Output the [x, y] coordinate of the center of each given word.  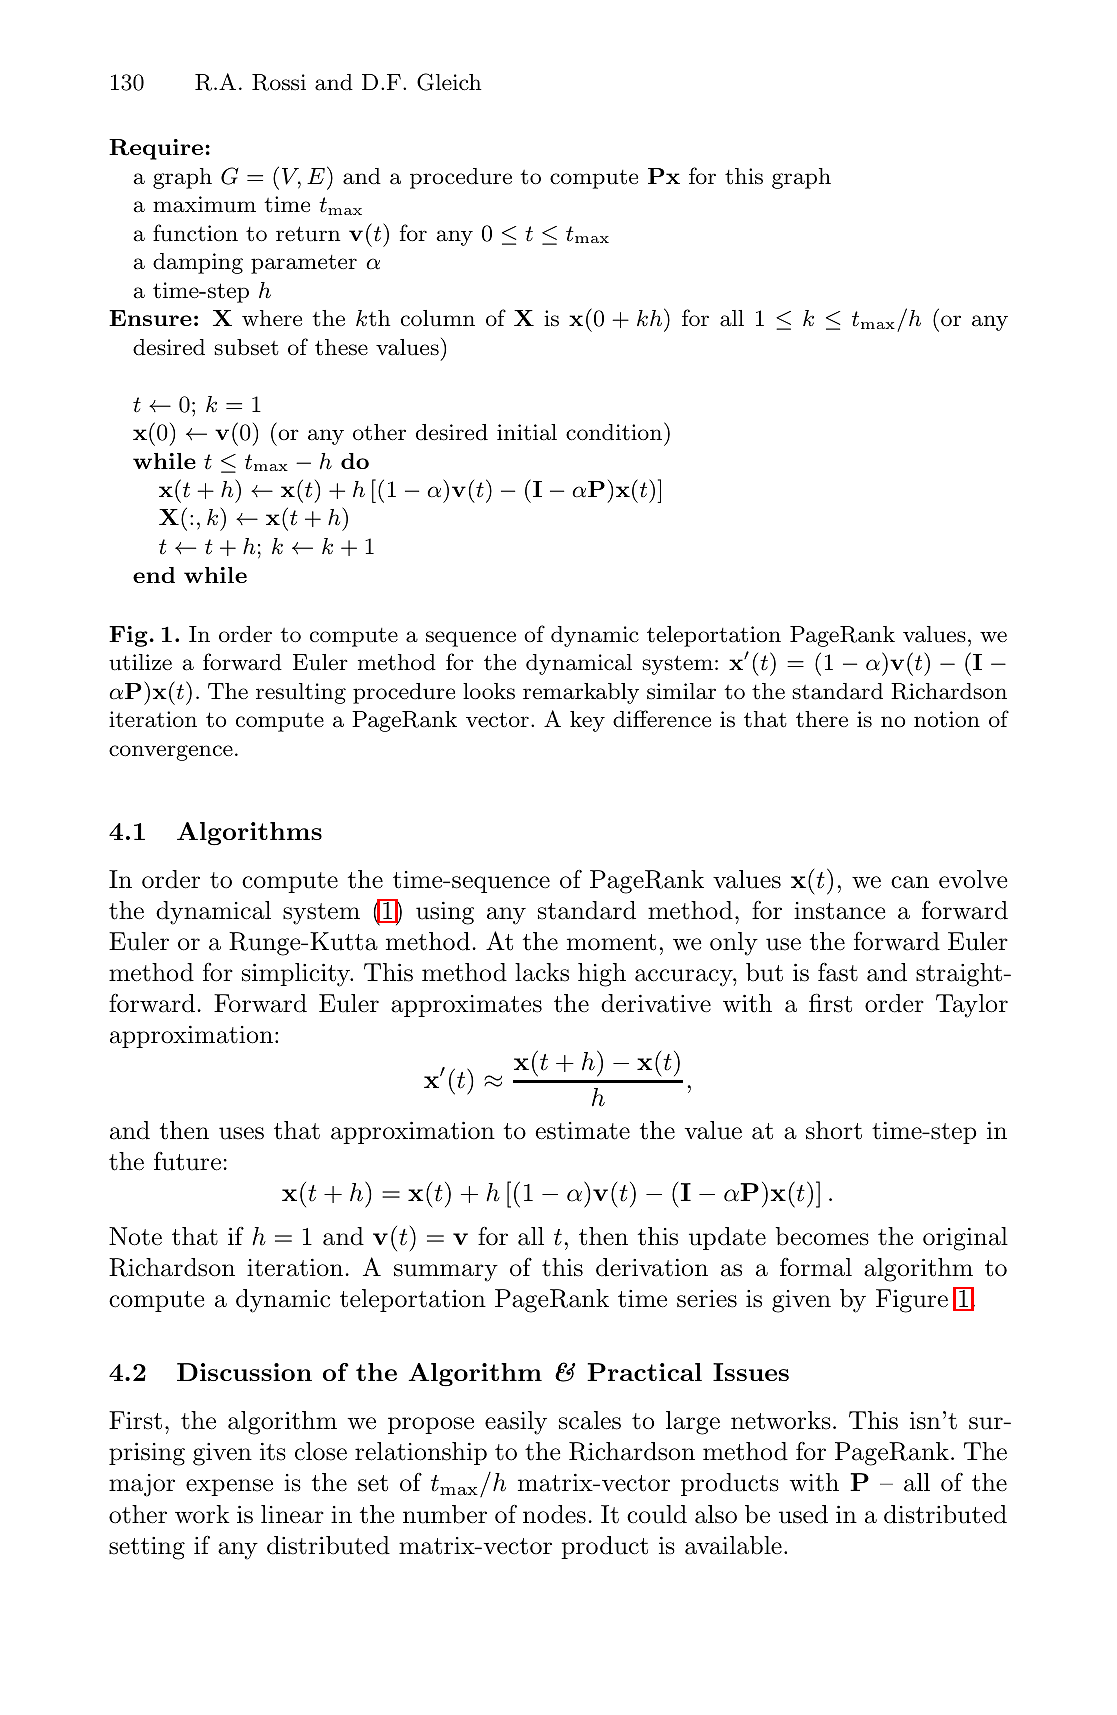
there [822, 719]
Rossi [279, 82]
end [154, 575]
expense [229, 1487]
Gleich [449, 82]
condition [615, 431]
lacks [542, 972]
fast [838, 972]
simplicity [297, 975]
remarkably [581, 693]
